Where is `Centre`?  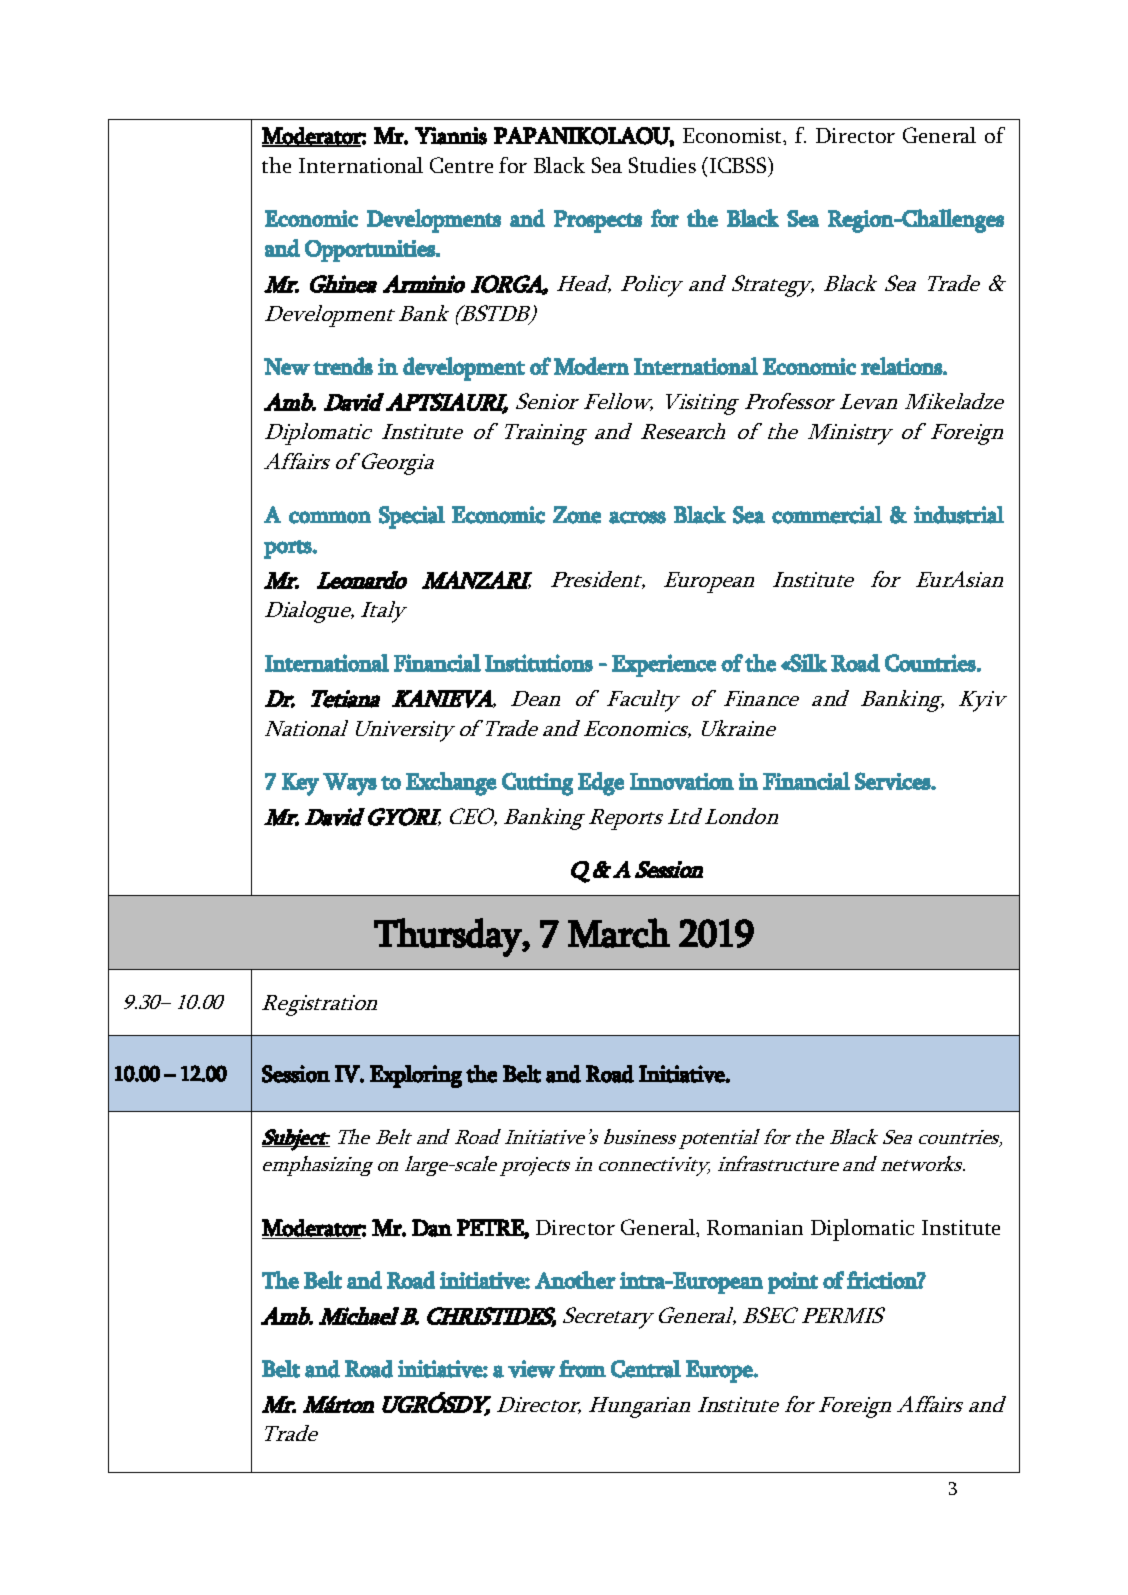 Centre is located at coordinates (461, 165).
